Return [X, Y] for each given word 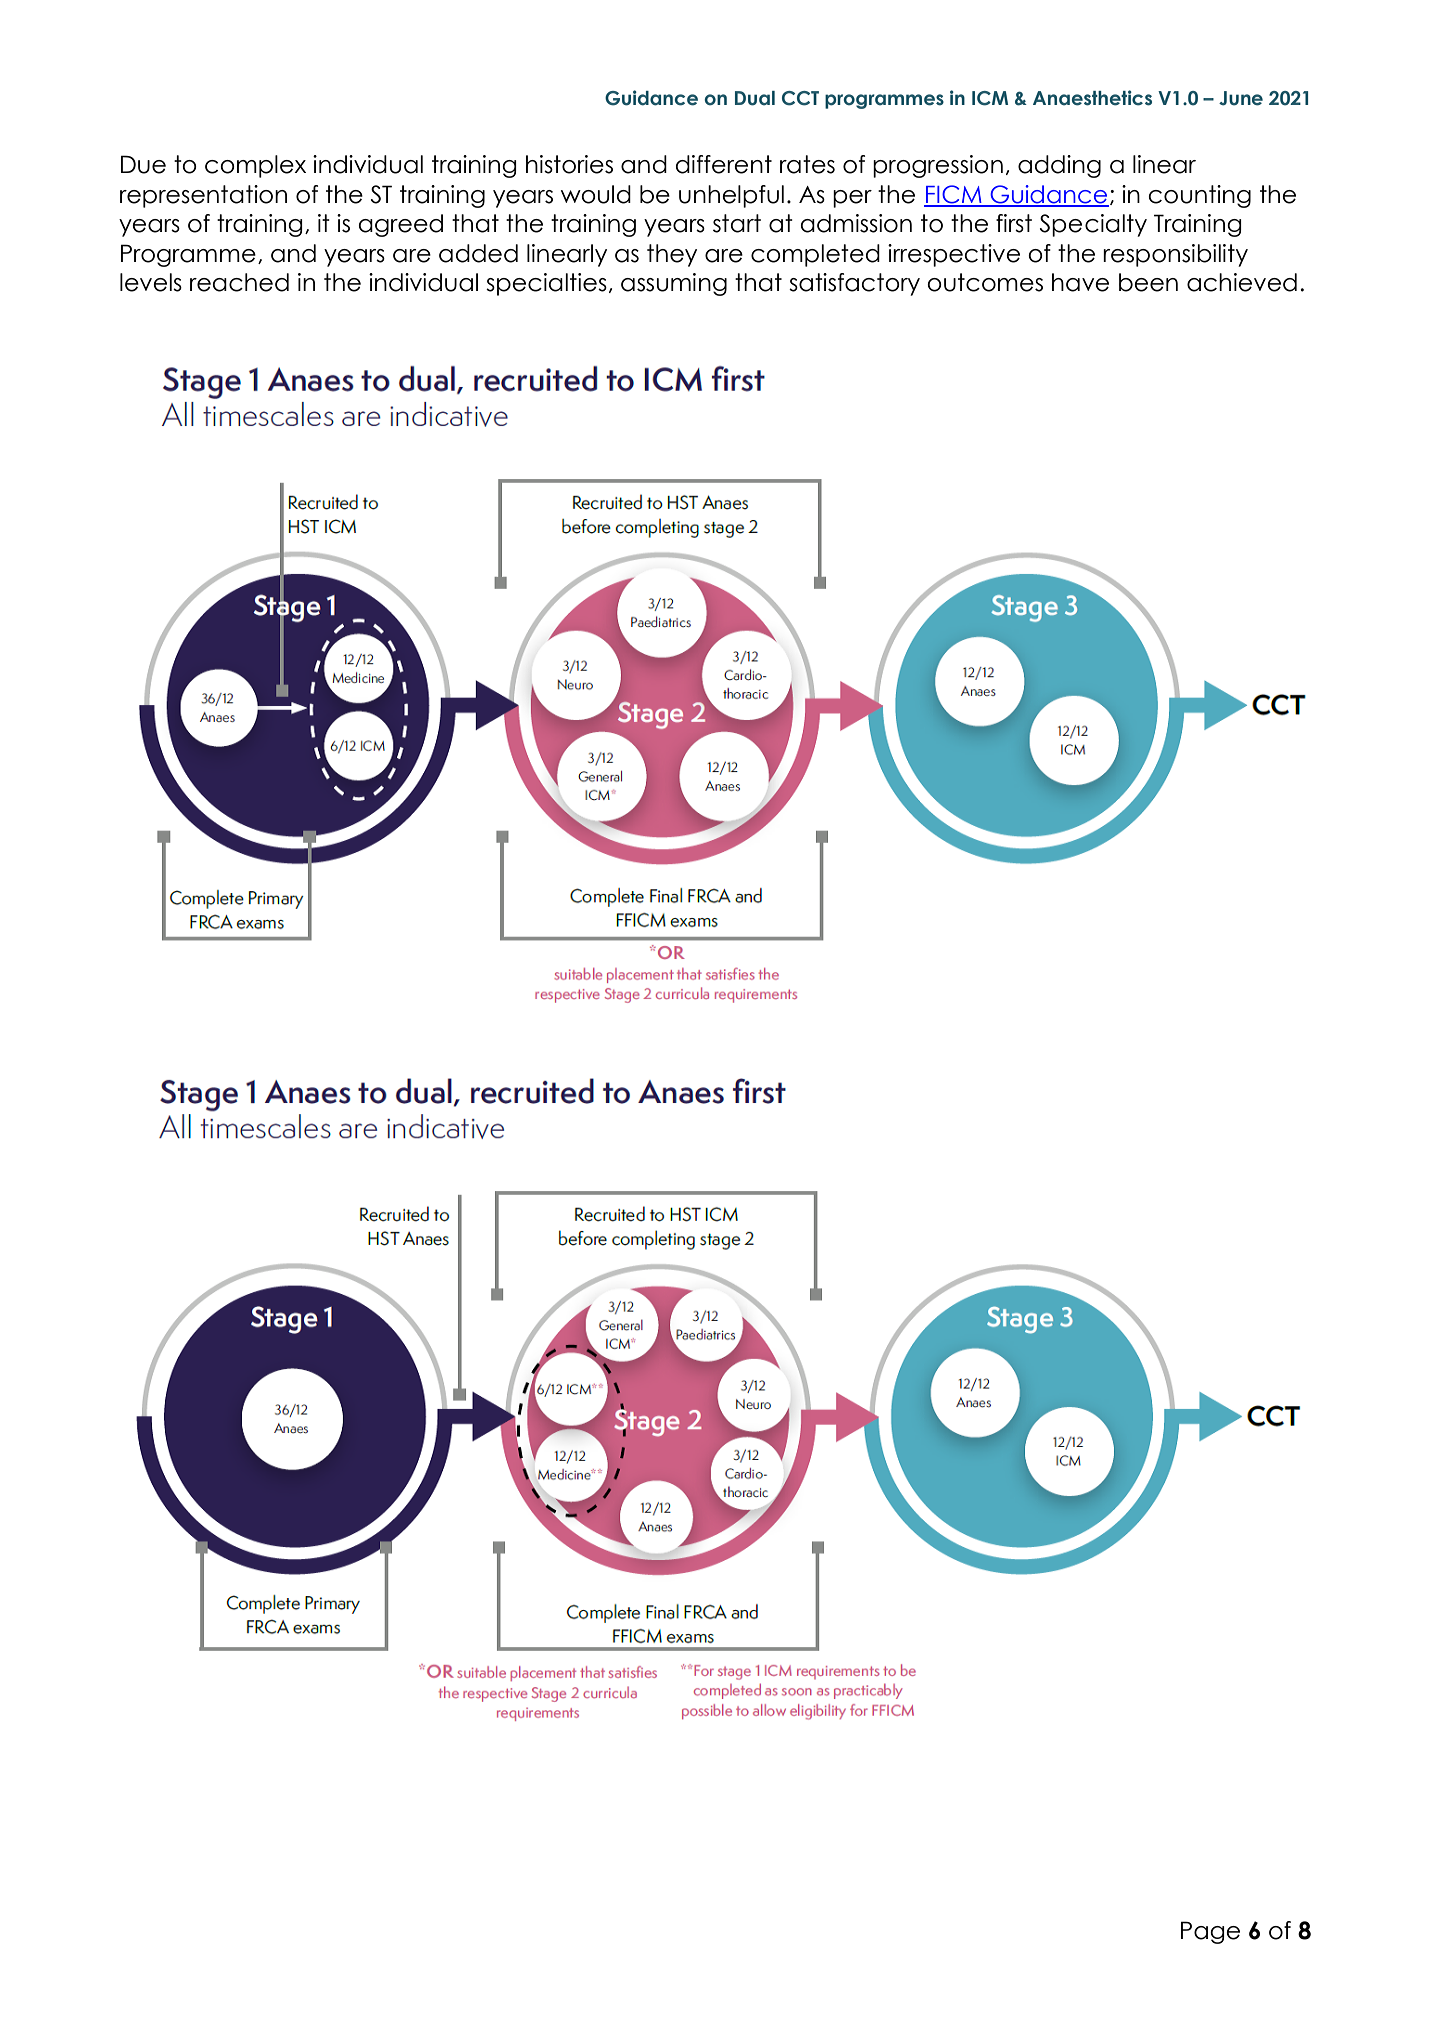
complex [255, 166]
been [1148, 282]
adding [1059, 166]
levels [151, 282]
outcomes [985, 282]
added [478, 253]
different [724, 164]
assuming [674, 284]
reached [239, 282]
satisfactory [854, 284]
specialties [546, 284]
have [1080, 282]
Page [1210, 1932]
